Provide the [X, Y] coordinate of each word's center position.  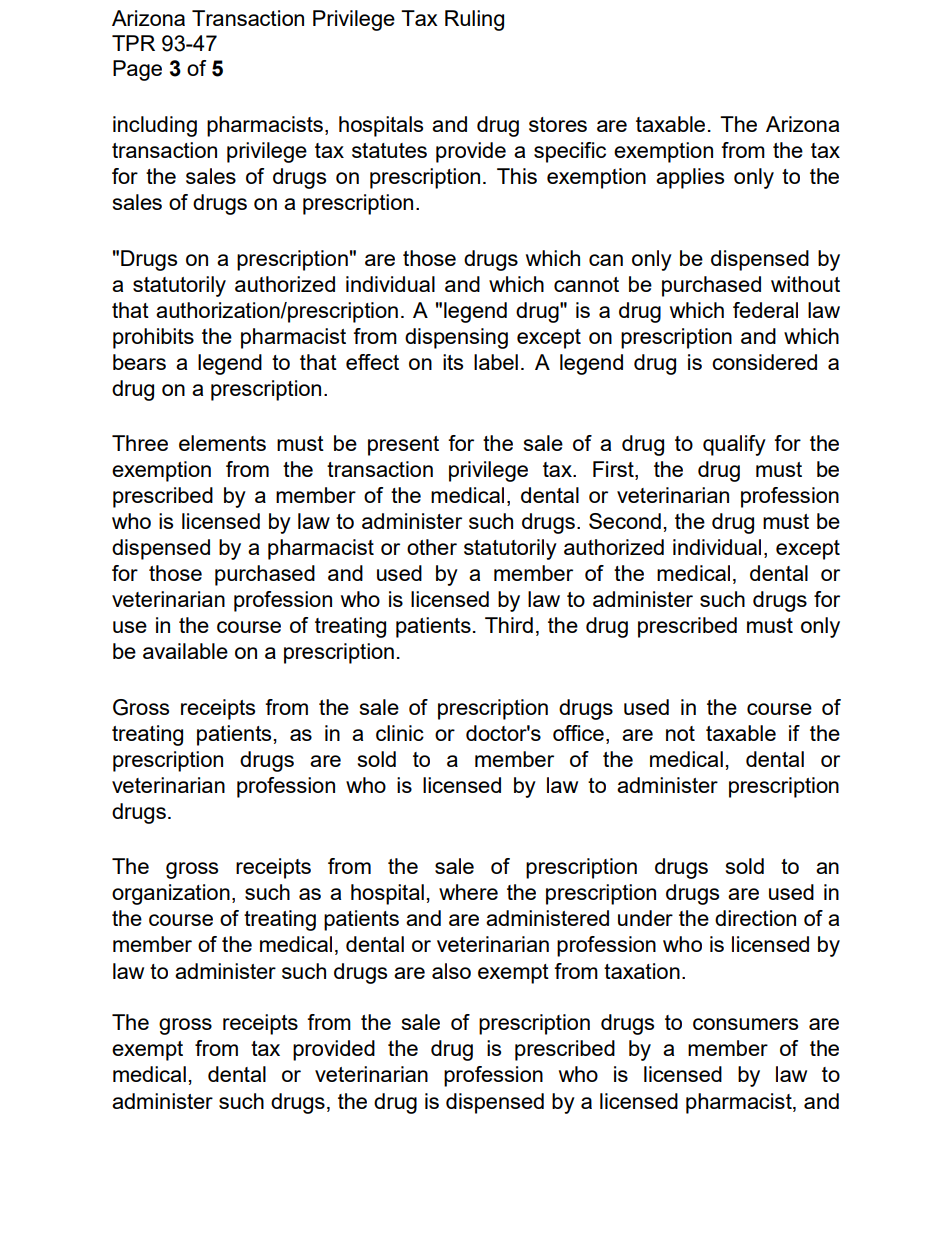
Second [625, 521]
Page [137, 70]
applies [690, 178]
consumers [745, 1024]
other [432, 547]
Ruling [474, 20]
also [451, 971]
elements [222, 443]
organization [171, 894]
